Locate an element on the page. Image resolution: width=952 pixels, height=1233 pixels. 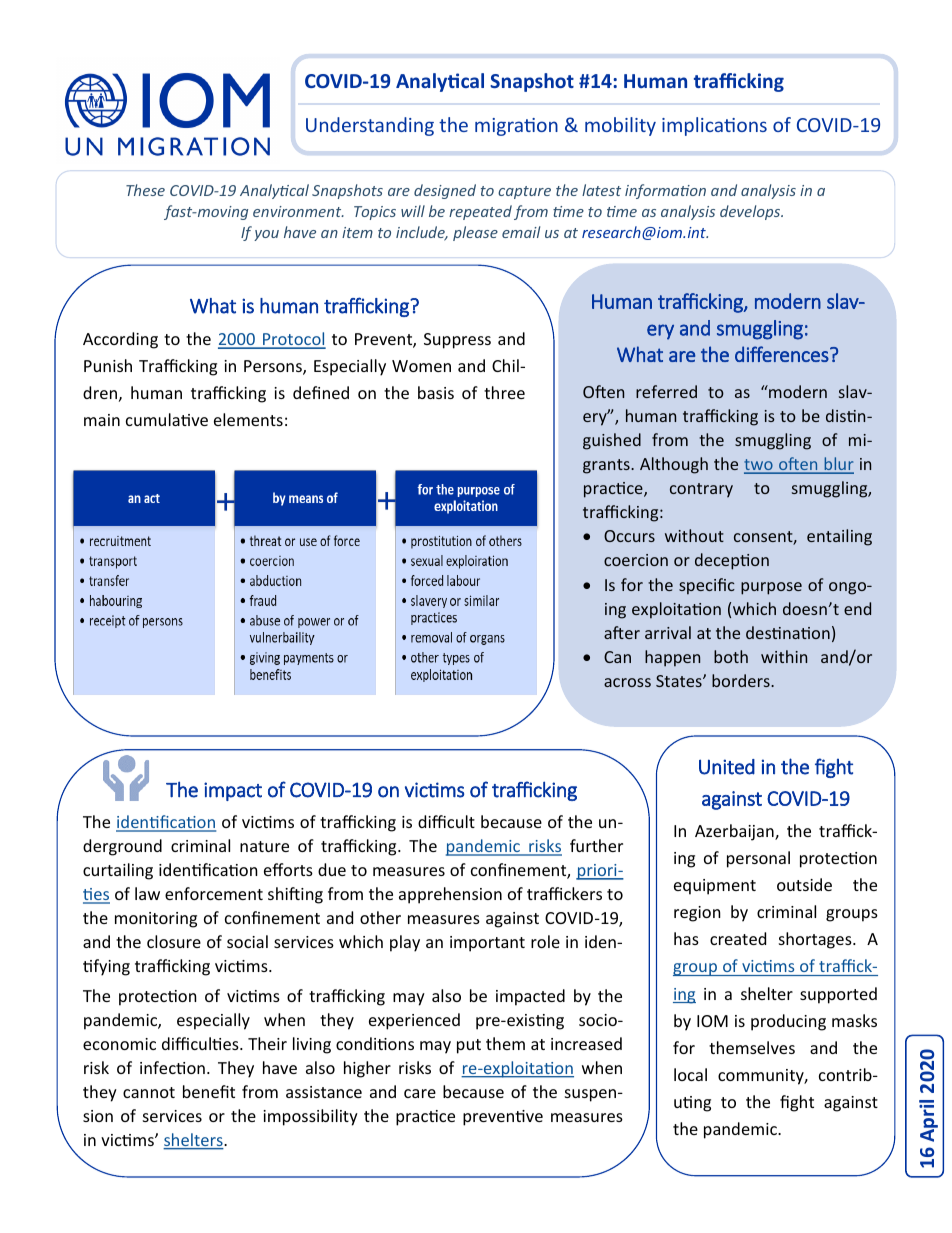
Suppress is located at coordinates (457, 341).
